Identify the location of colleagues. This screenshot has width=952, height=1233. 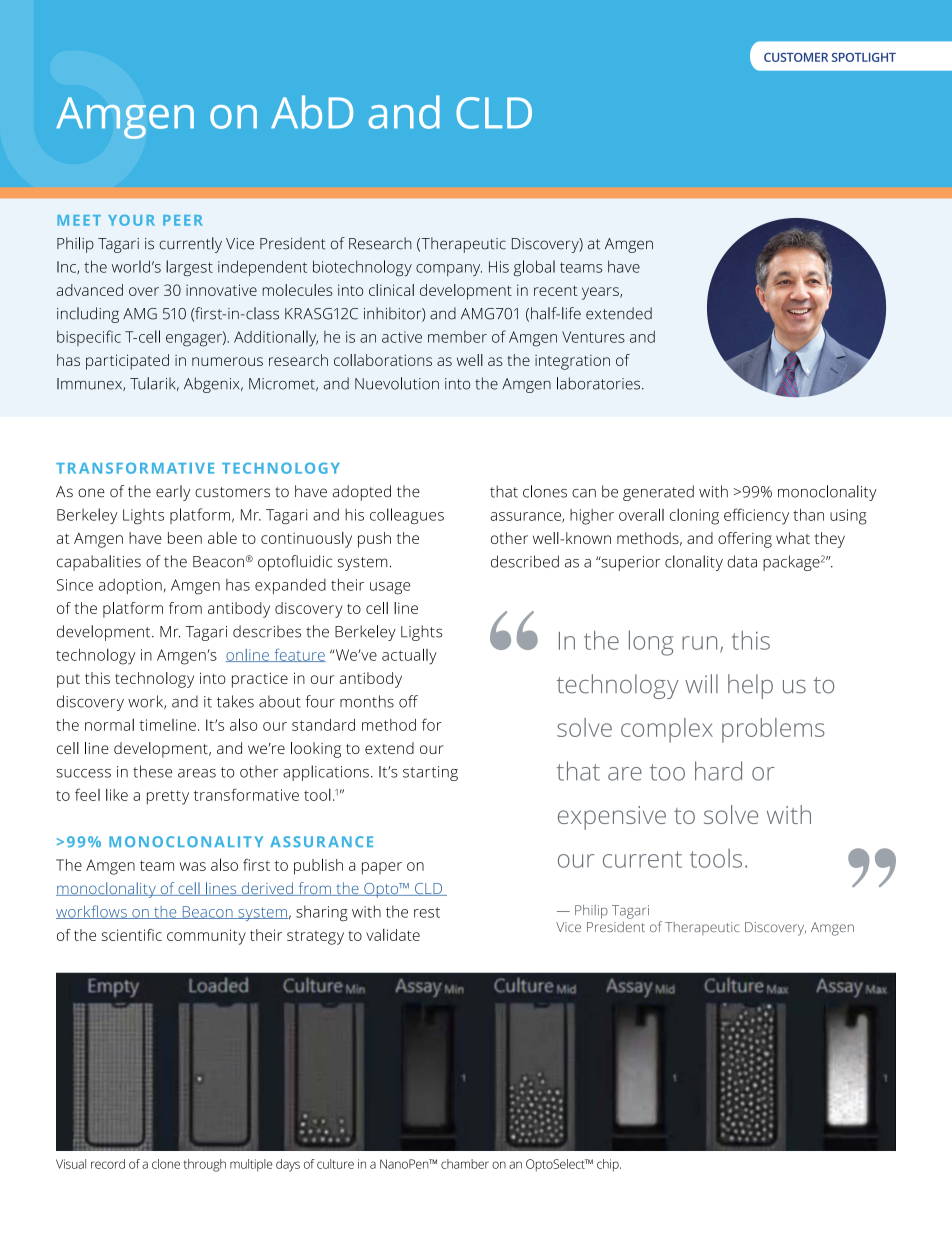
(407, 516).
